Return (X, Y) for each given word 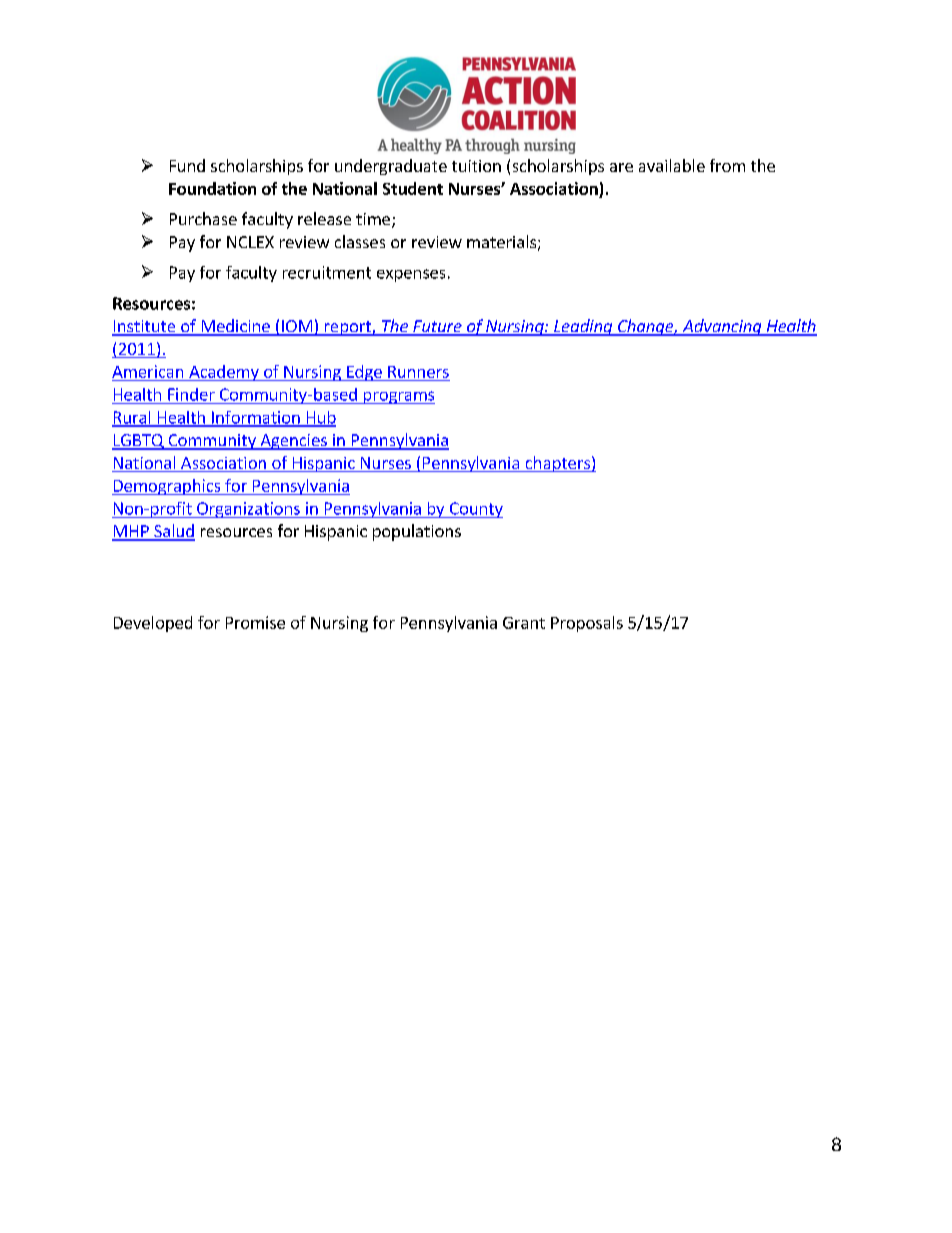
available (672, 165)
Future (437, 327)
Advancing (722, 327)
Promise (255, 622)
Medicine (235, 327)
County (475, 510)
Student (413, 188)
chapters (557, 464)
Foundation (212, 188)
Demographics (167, 487)
